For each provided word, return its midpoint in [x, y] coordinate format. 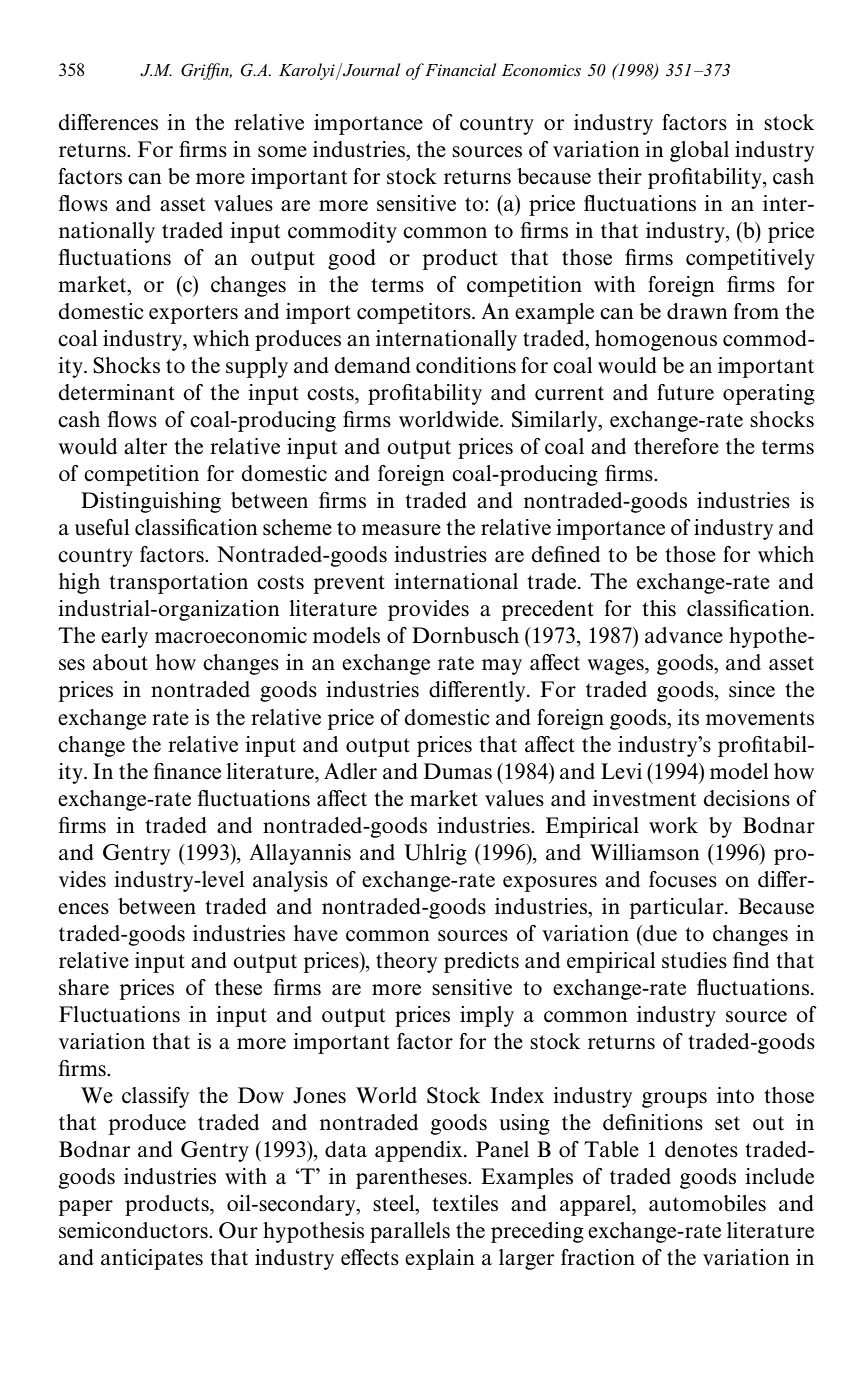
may [502, 667]
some [282, 152]
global [699, 151]
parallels [410, 1232]
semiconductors [134, 1230]
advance [684, 635]
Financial [459, 69]
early [124, 637]
